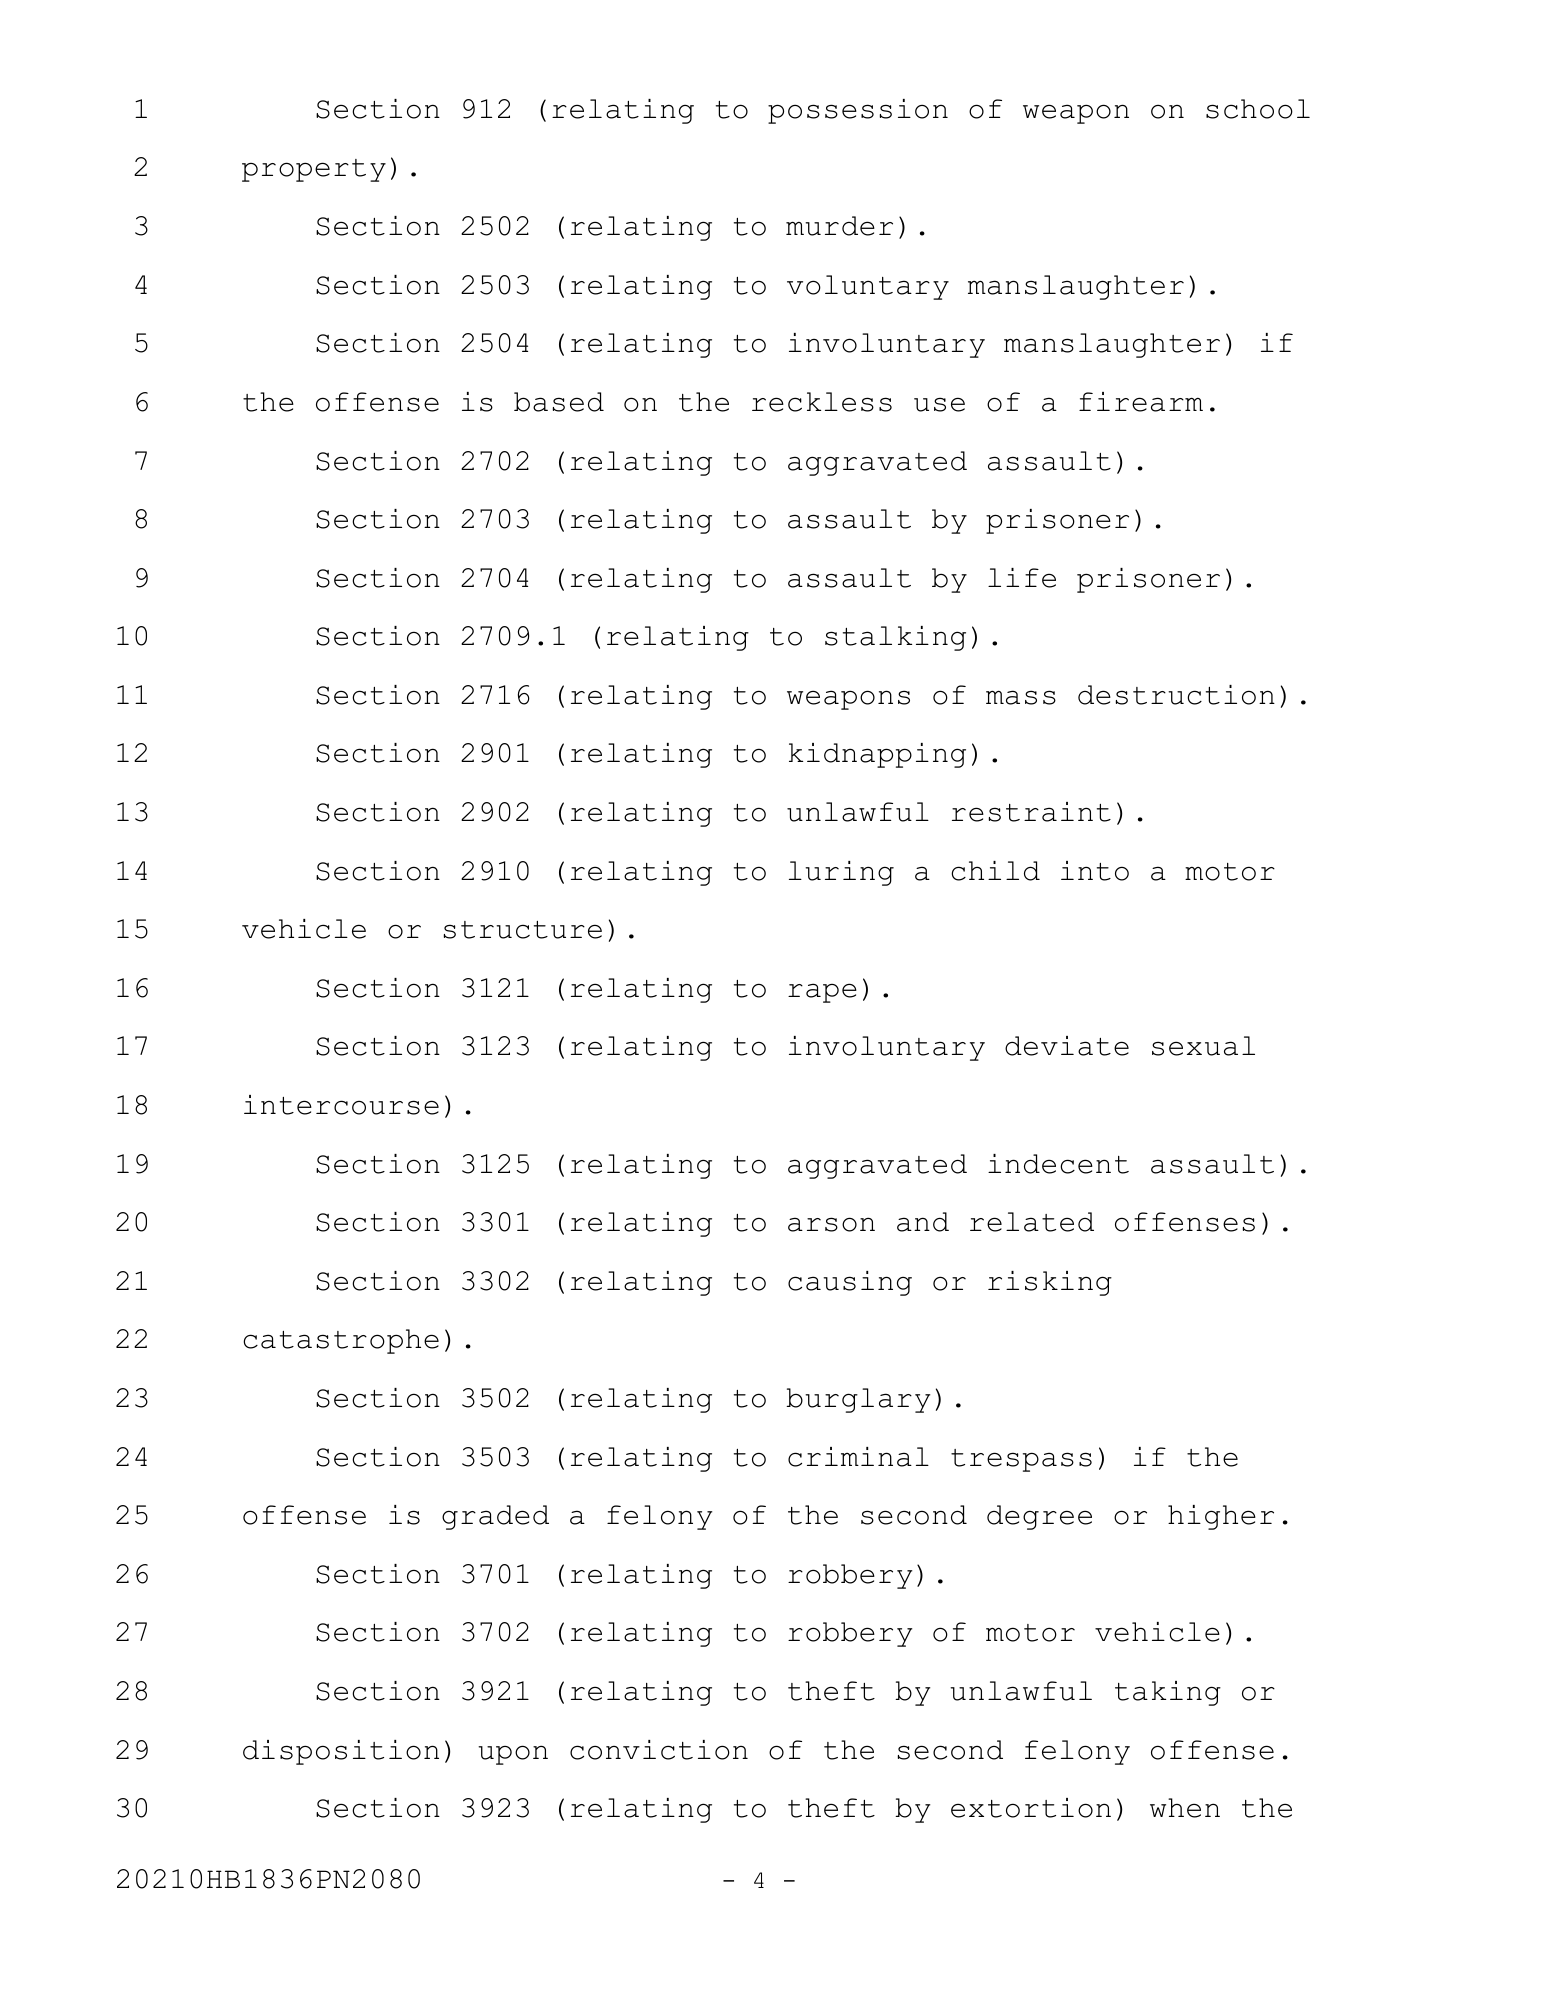 The width and height of the image is (1543, 1996). Describe the element at coordinates (314, 170) in the image. I see `property` at that location.
